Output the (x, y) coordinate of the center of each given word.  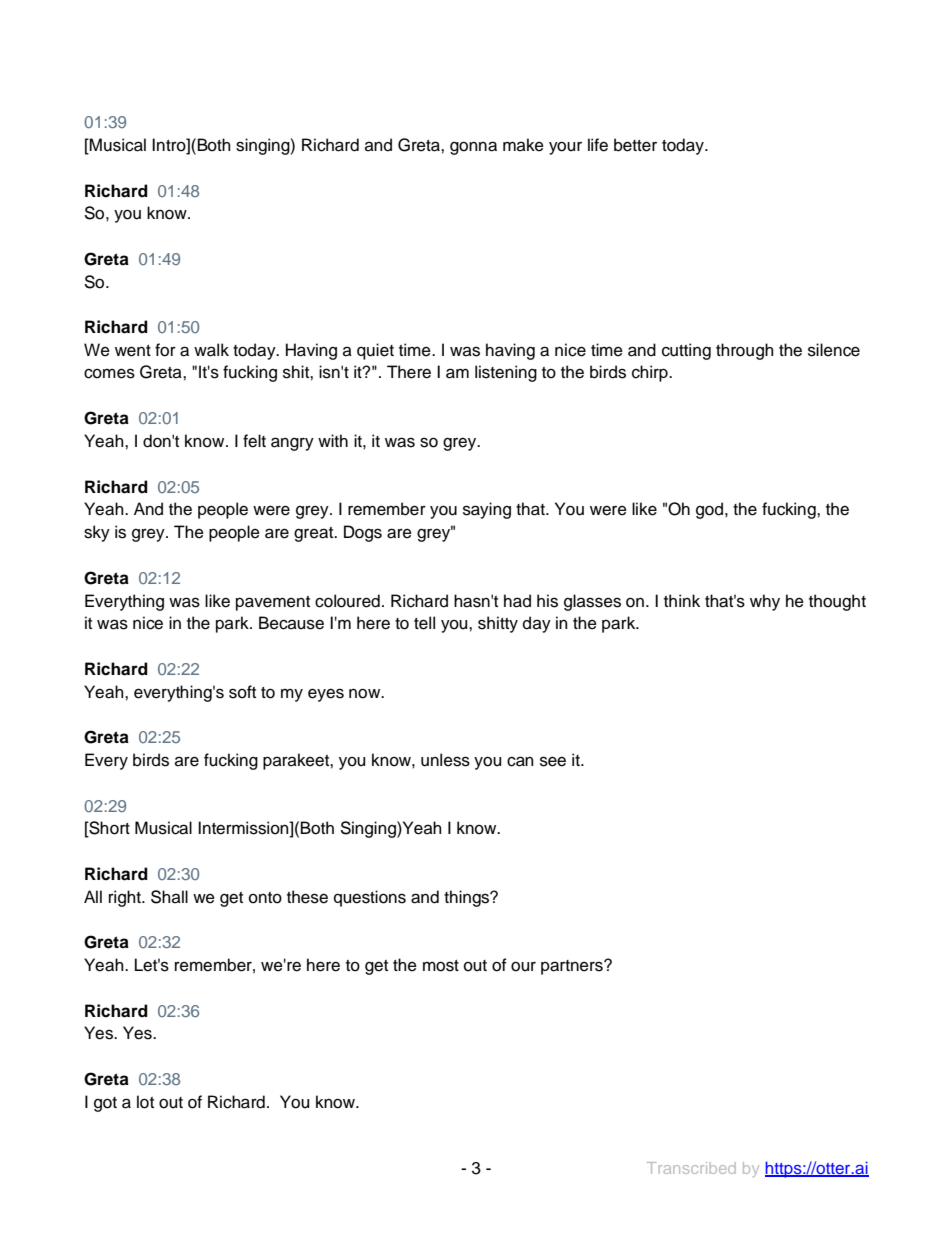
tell (424, 623)
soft (242, 692)
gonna (473, 148)
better (635, 145)
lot (145, 1102)
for (165, 350)
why (765, 602)
